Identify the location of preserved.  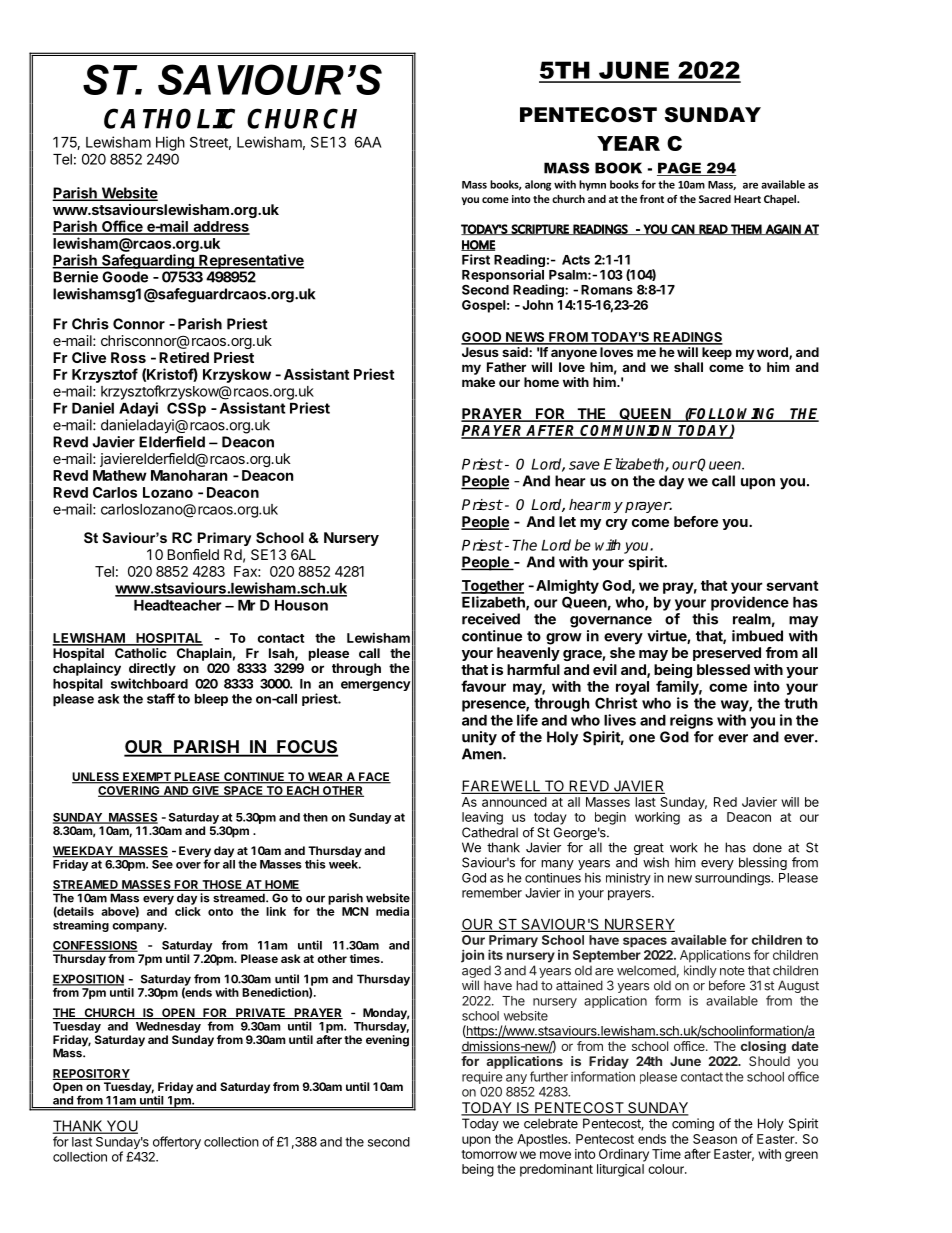
(727, 654).
